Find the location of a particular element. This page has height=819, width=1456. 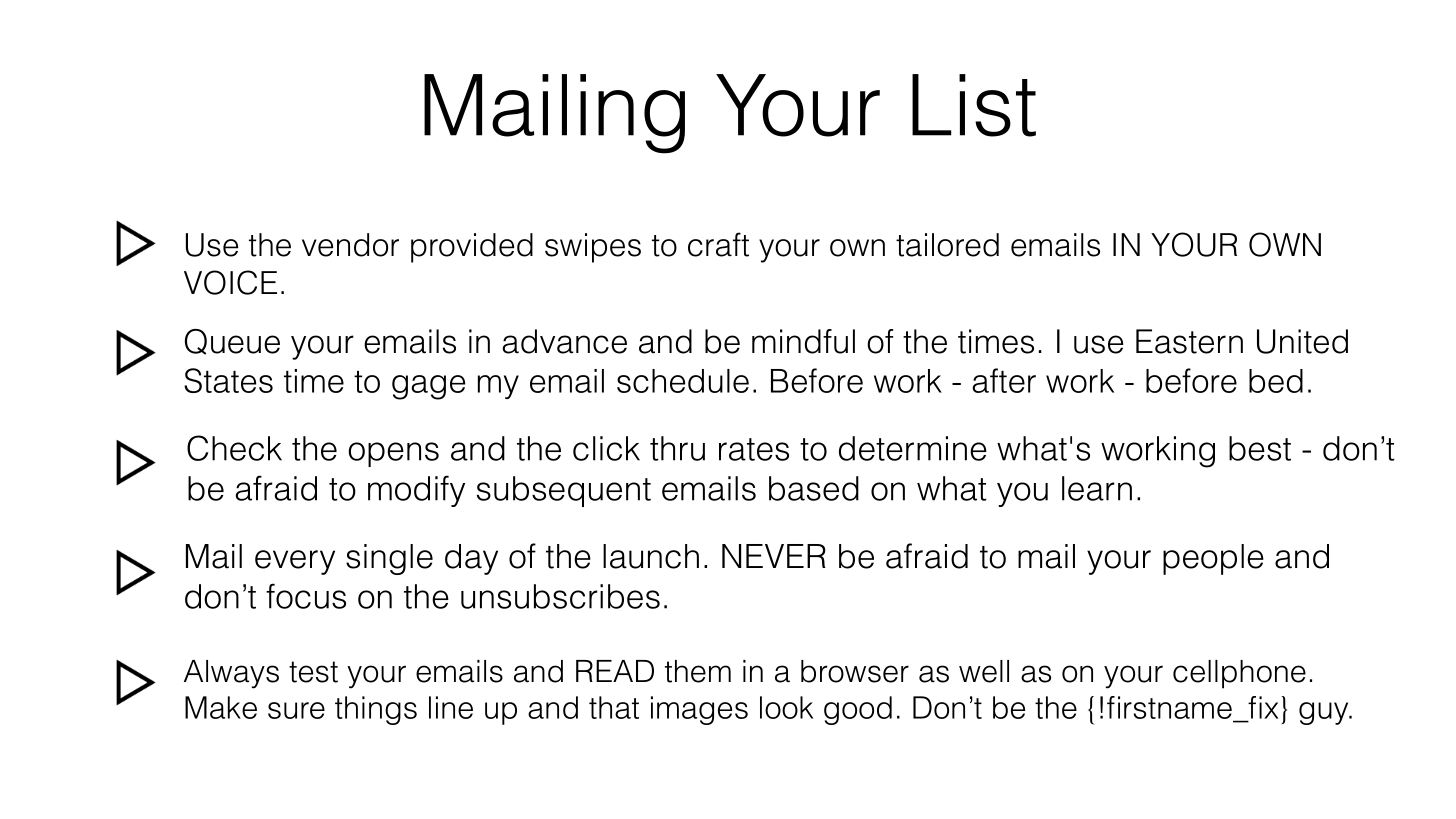

vendor is located at coordinates (350, 245).
